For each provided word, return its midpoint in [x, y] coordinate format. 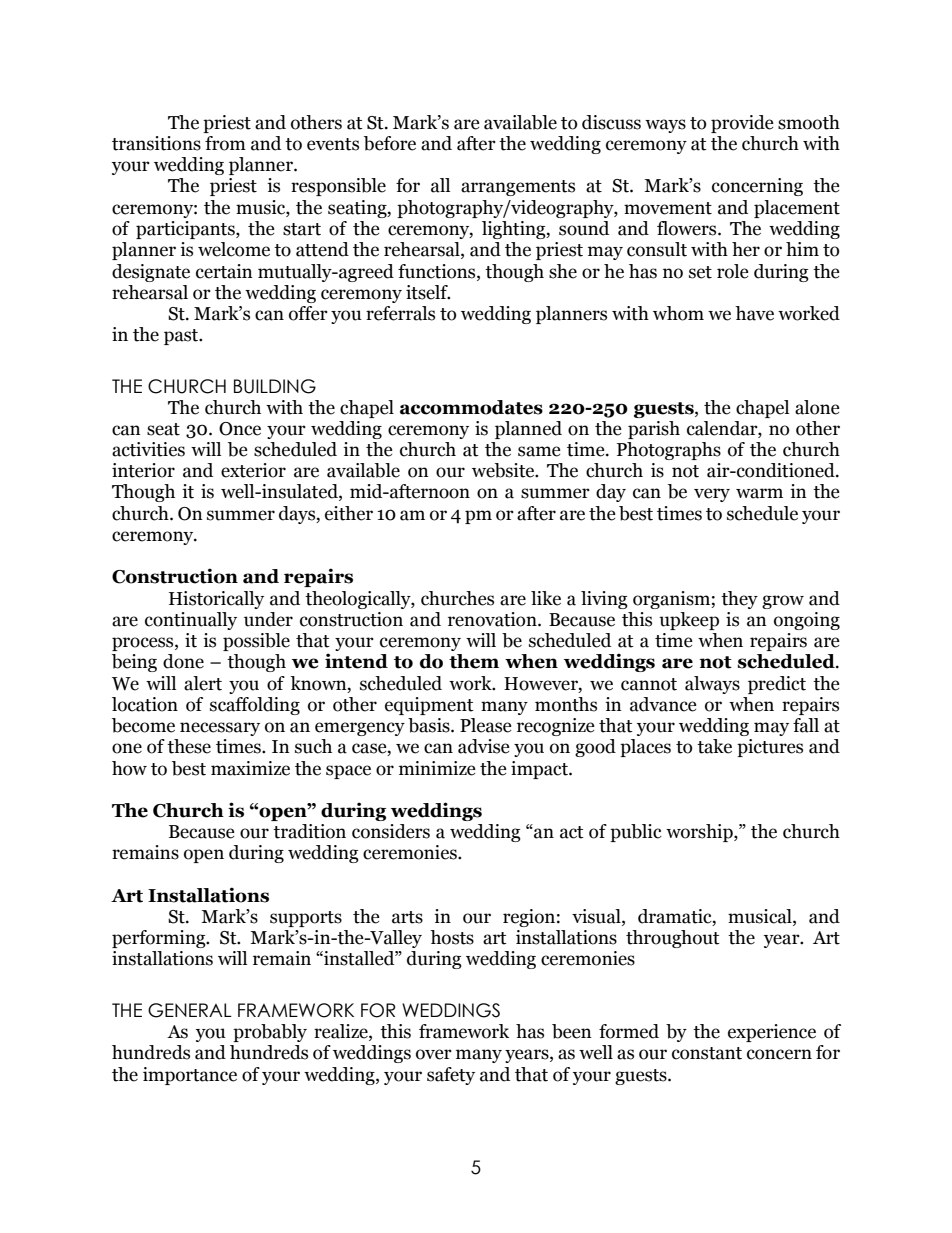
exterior [253, 470]
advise [484, 746]
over [434, 1054]
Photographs [669, 451]
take [714, 746]
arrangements [518, 188]
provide [742, 124]
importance [190, 1076]
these [189, 746]
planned [528, 430]
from [225, 143]
